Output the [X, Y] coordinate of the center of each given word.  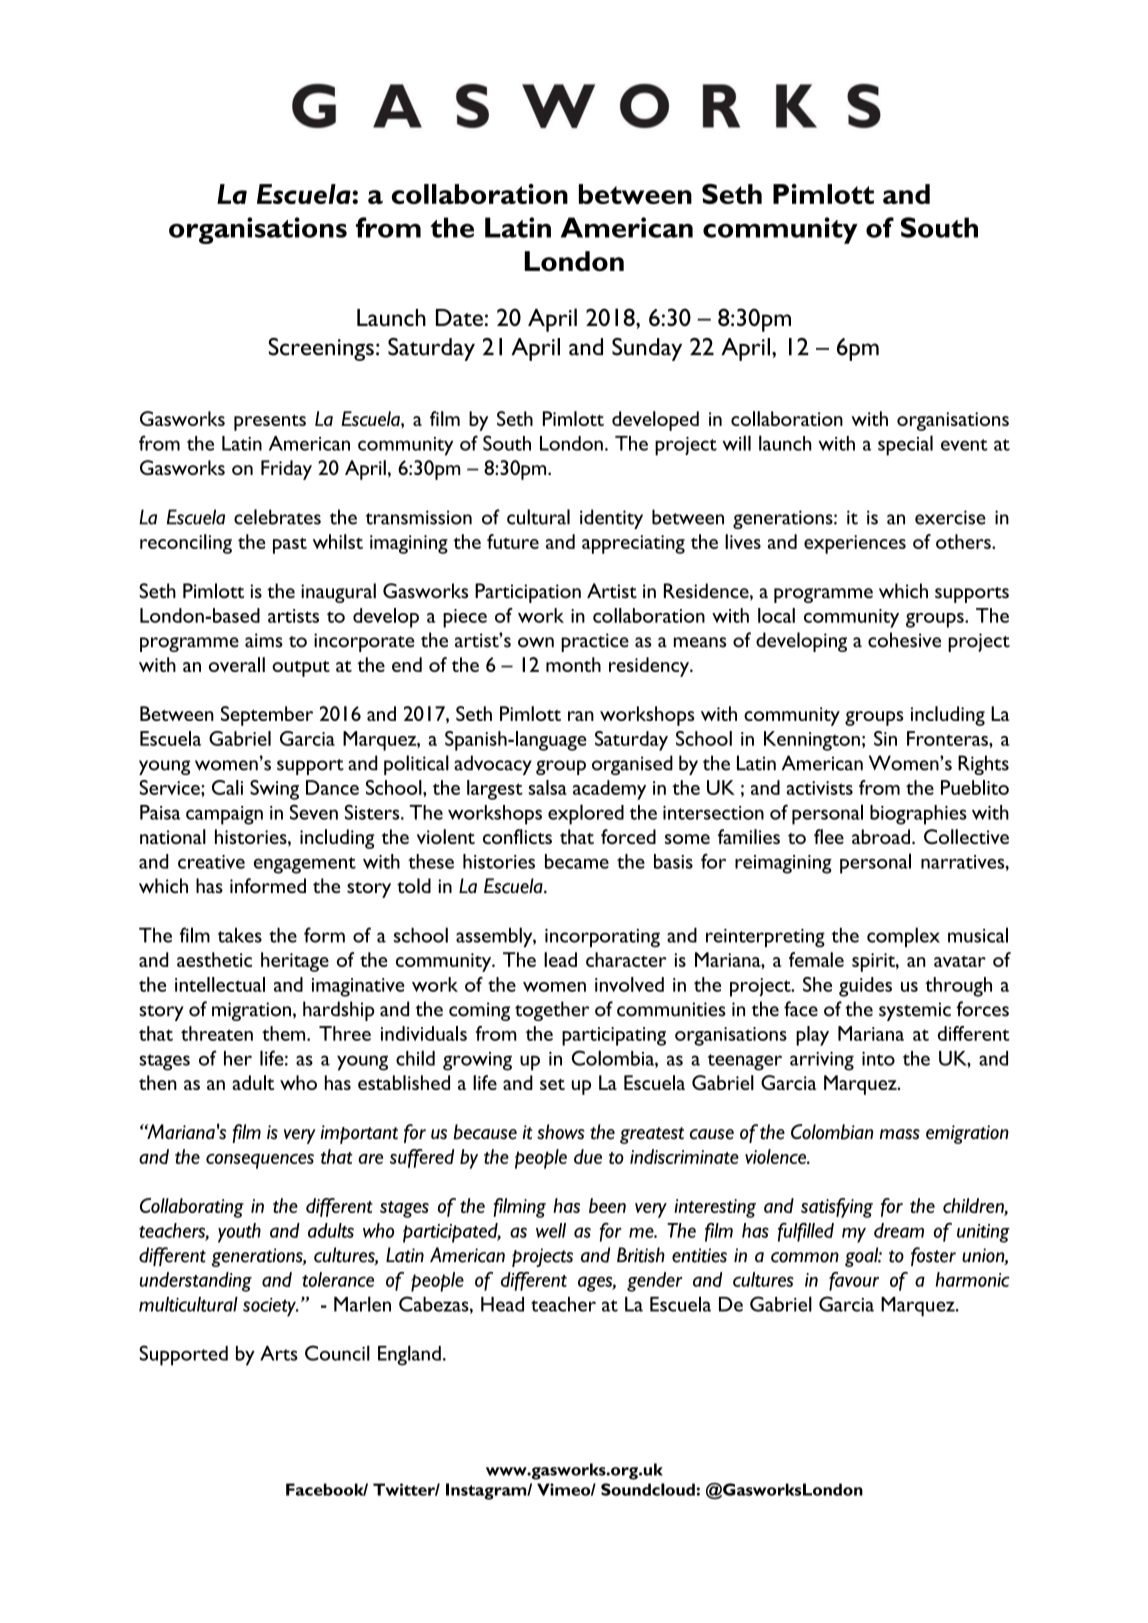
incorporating [602, 938]
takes [240, 935]
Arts [279, 1353]
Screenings [321, 349]
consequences [260, 1161]
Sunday [647, 349]
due [588, 1156]
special [905, 445]
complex [903, 937]
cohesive [904, 640]
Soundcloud [648, 1489]
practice [595, 642]
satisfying [837, 1208]
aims [264, 640]
